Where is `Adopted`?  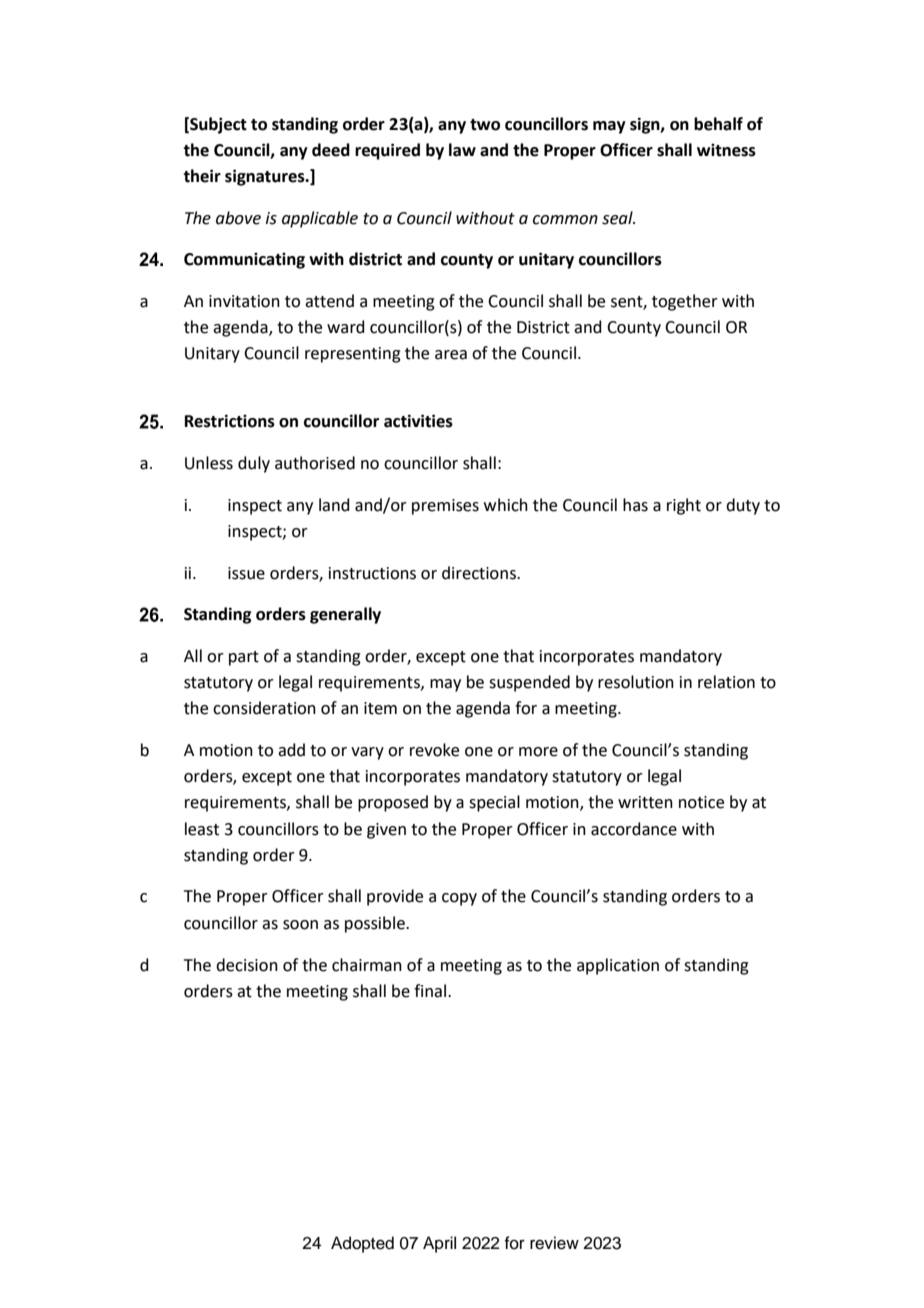
Adopted is located at coordinates (362, 1244).
